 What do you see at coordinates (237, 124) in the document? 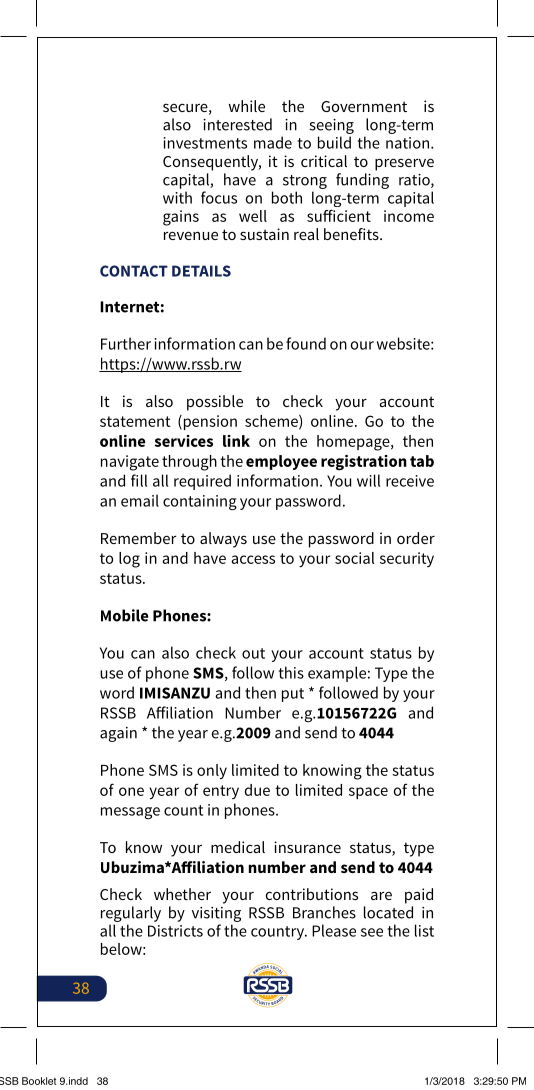
I see `interested` at bounding box center [237, 124].
